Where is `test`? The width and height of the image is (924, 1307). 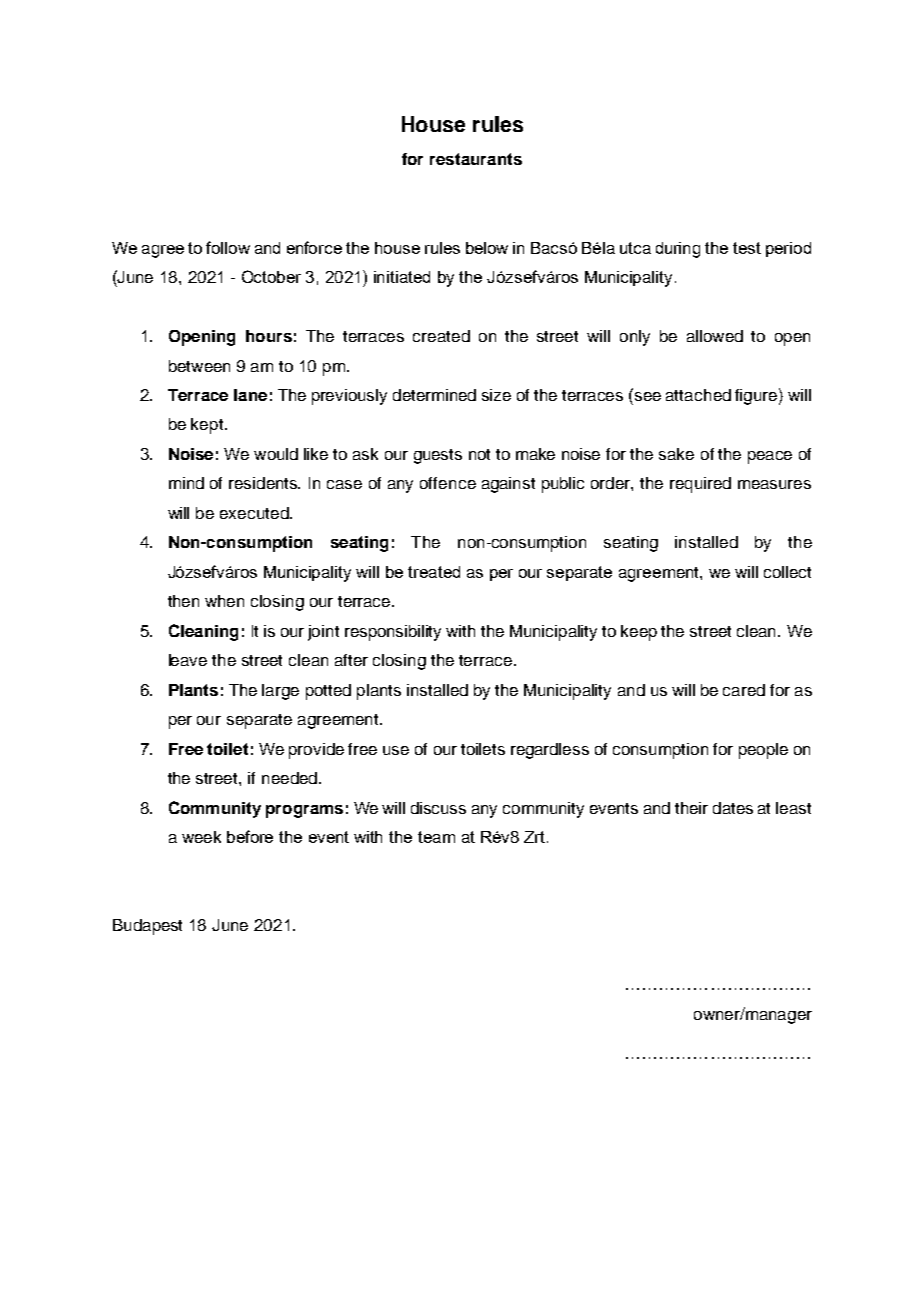
test is located at coordinates (747, 248).
